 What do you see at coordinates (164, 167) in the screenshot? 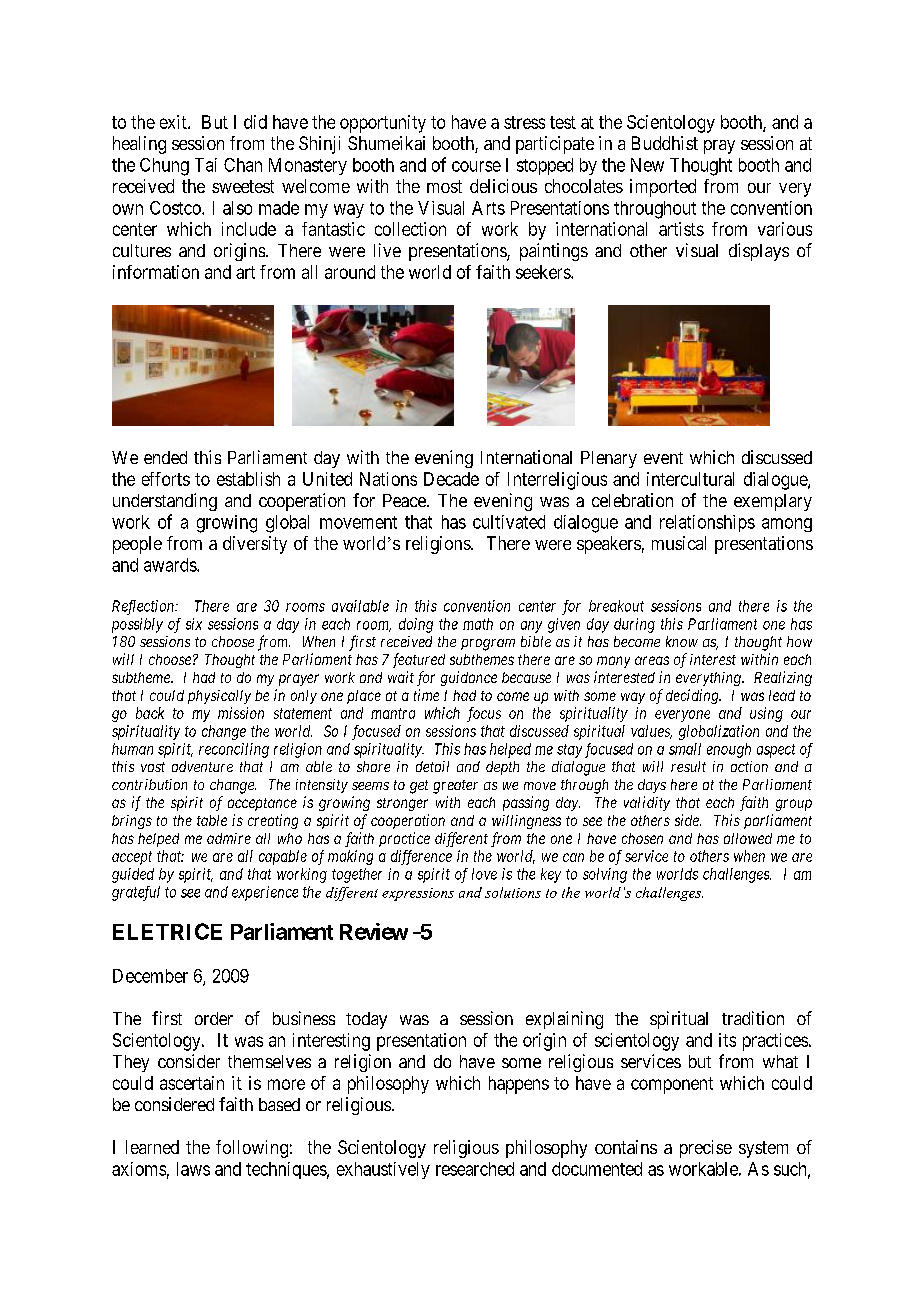
I see `Chung` at bounding box center [164, 167].
